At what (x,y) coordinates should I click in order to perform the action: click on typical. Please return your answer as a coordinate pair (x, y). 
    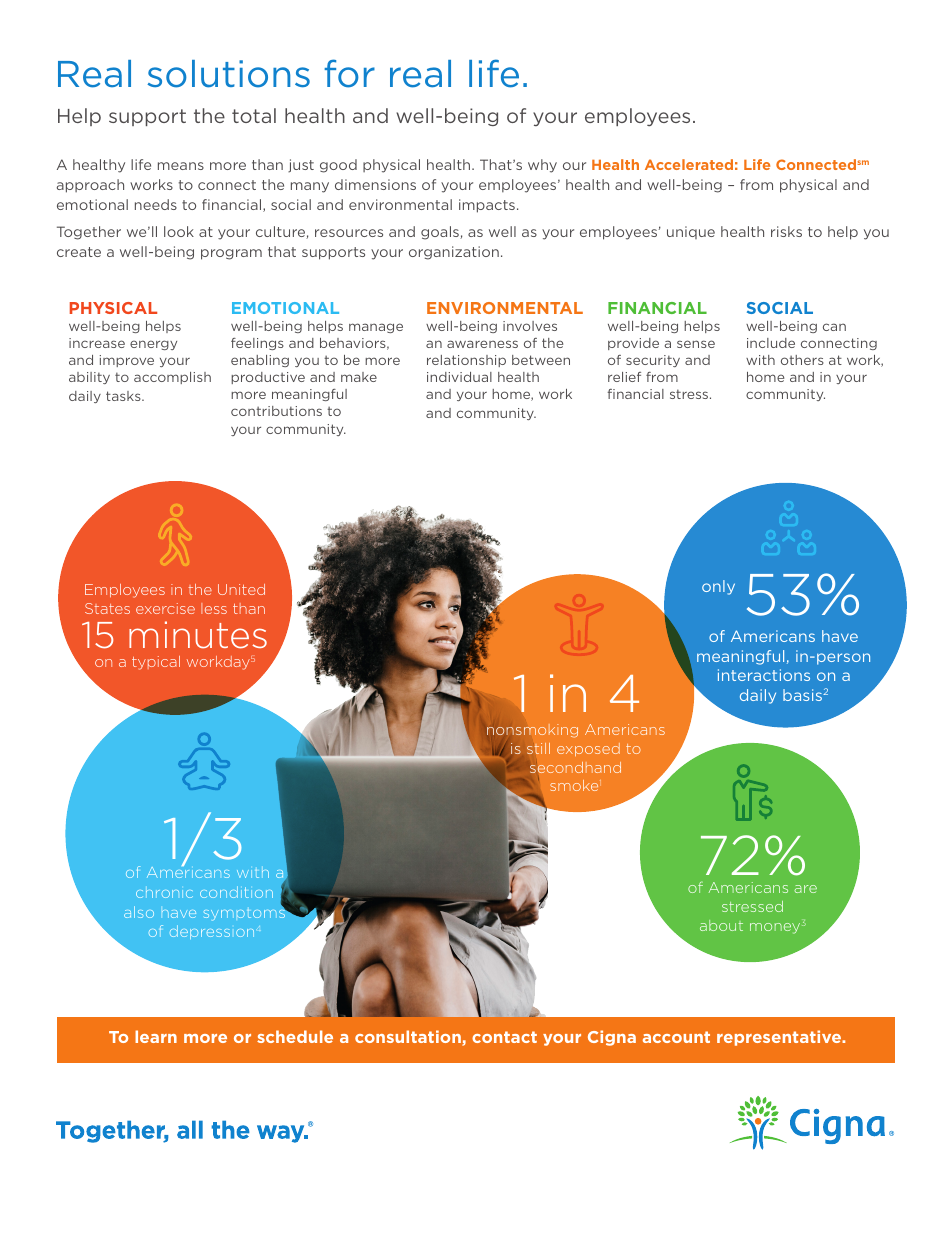
    Looking at the image, I should click on (156, 663).
